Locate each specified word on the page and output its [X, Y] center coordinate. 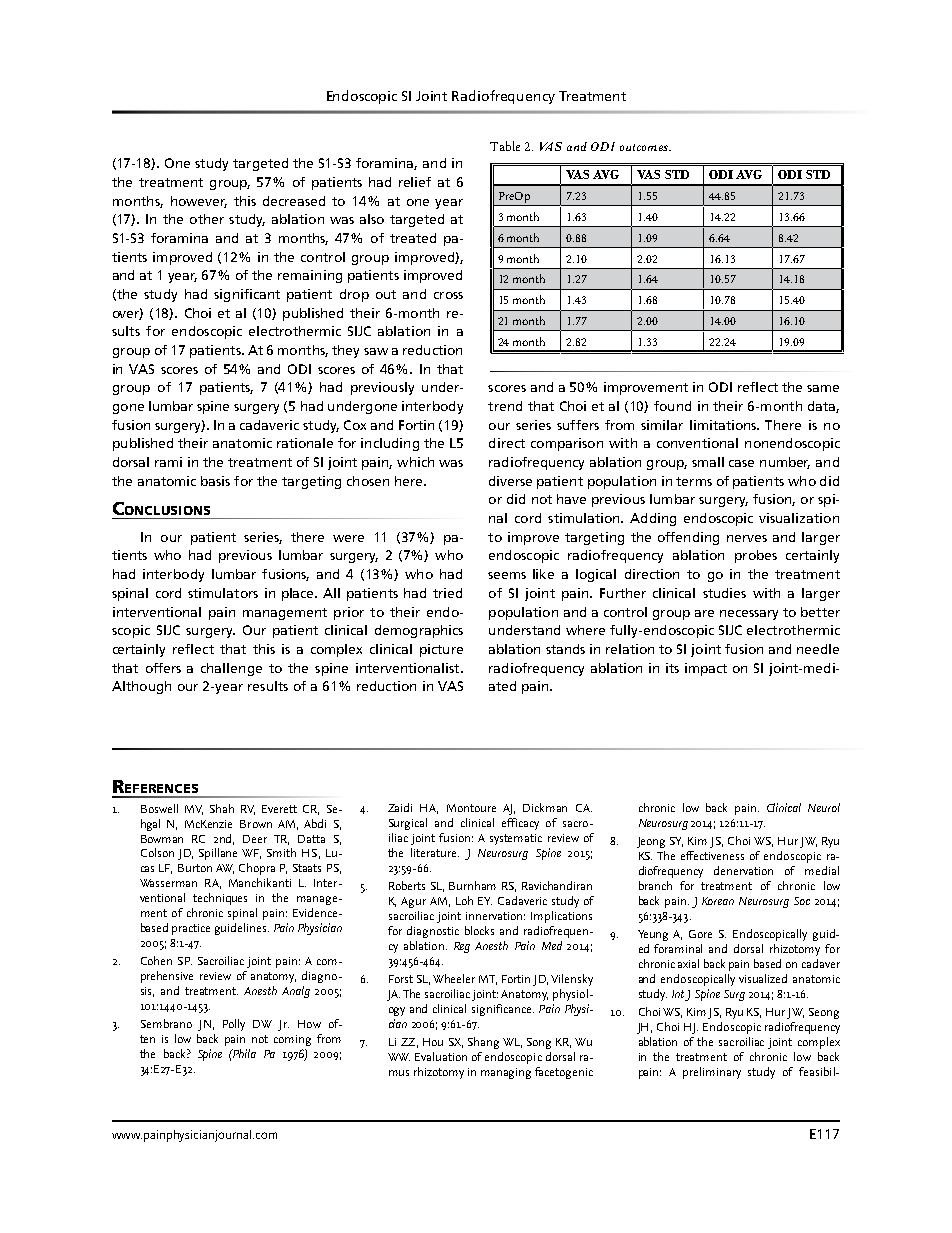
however [199, 202]
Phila [244, 1053]
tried [447, 593]
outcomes [645, 147]
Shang [483, 1043]
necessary [749, 615]
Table [505, 146]
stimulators [223, 593]
